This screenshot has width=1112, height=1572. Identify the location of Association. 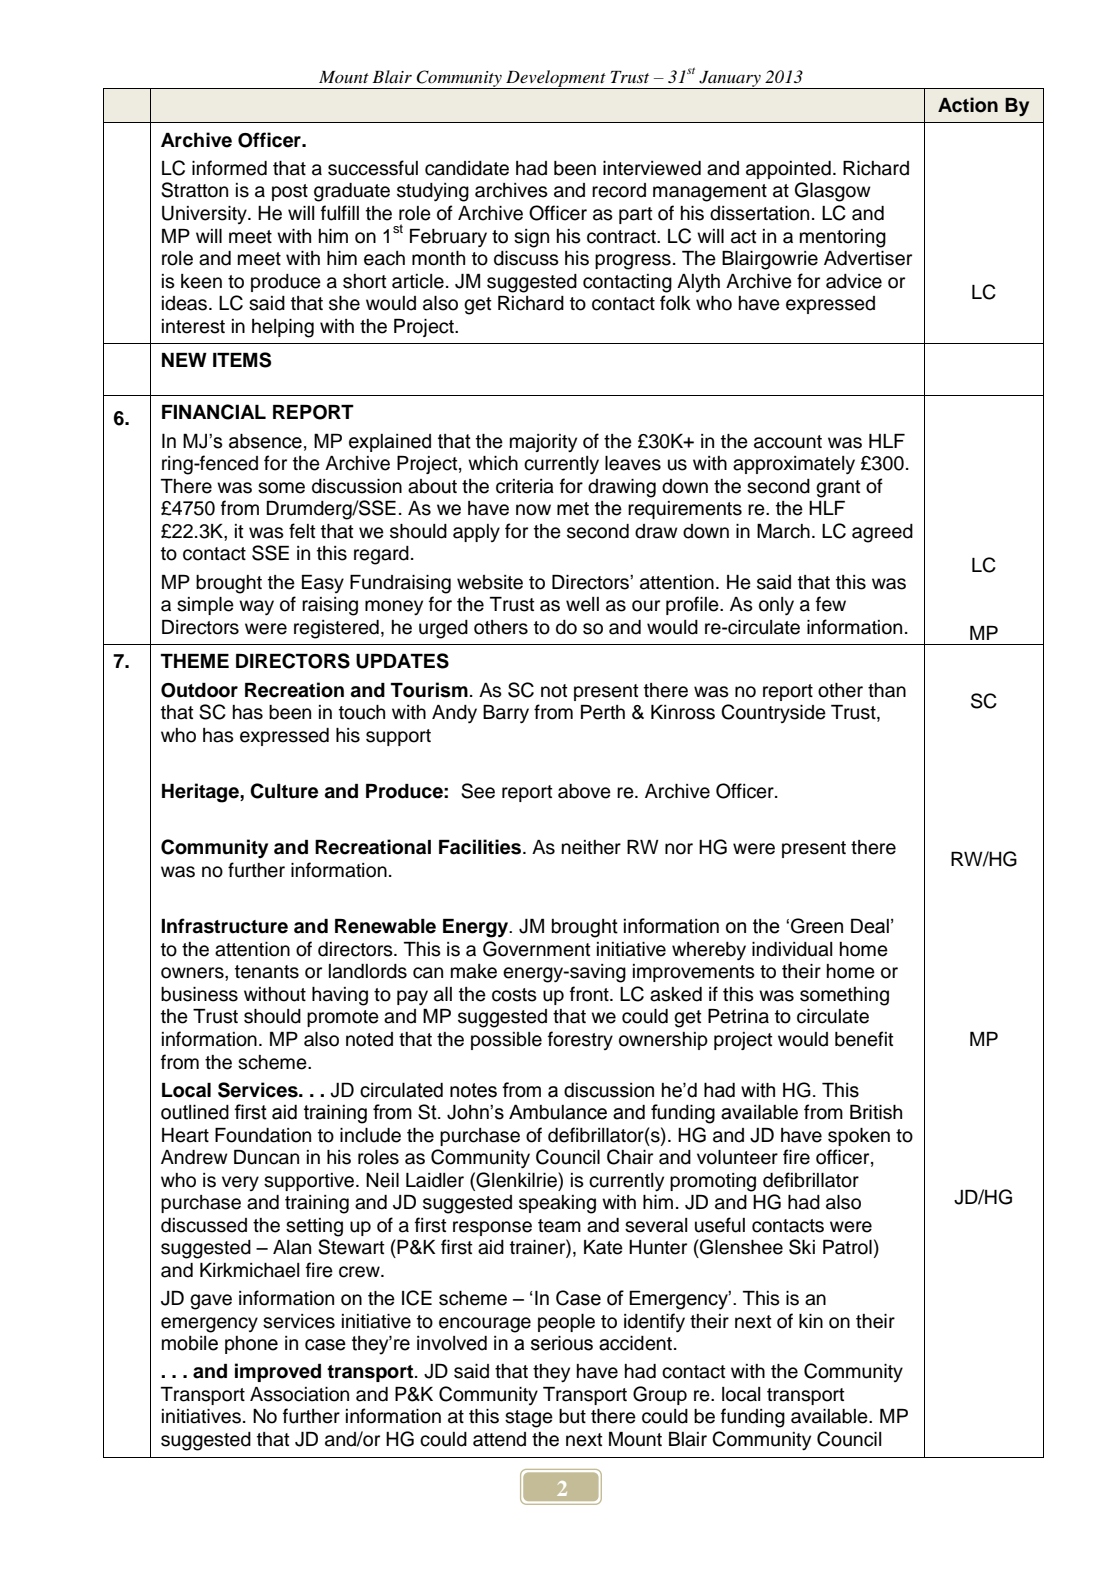
(299, 1394).
